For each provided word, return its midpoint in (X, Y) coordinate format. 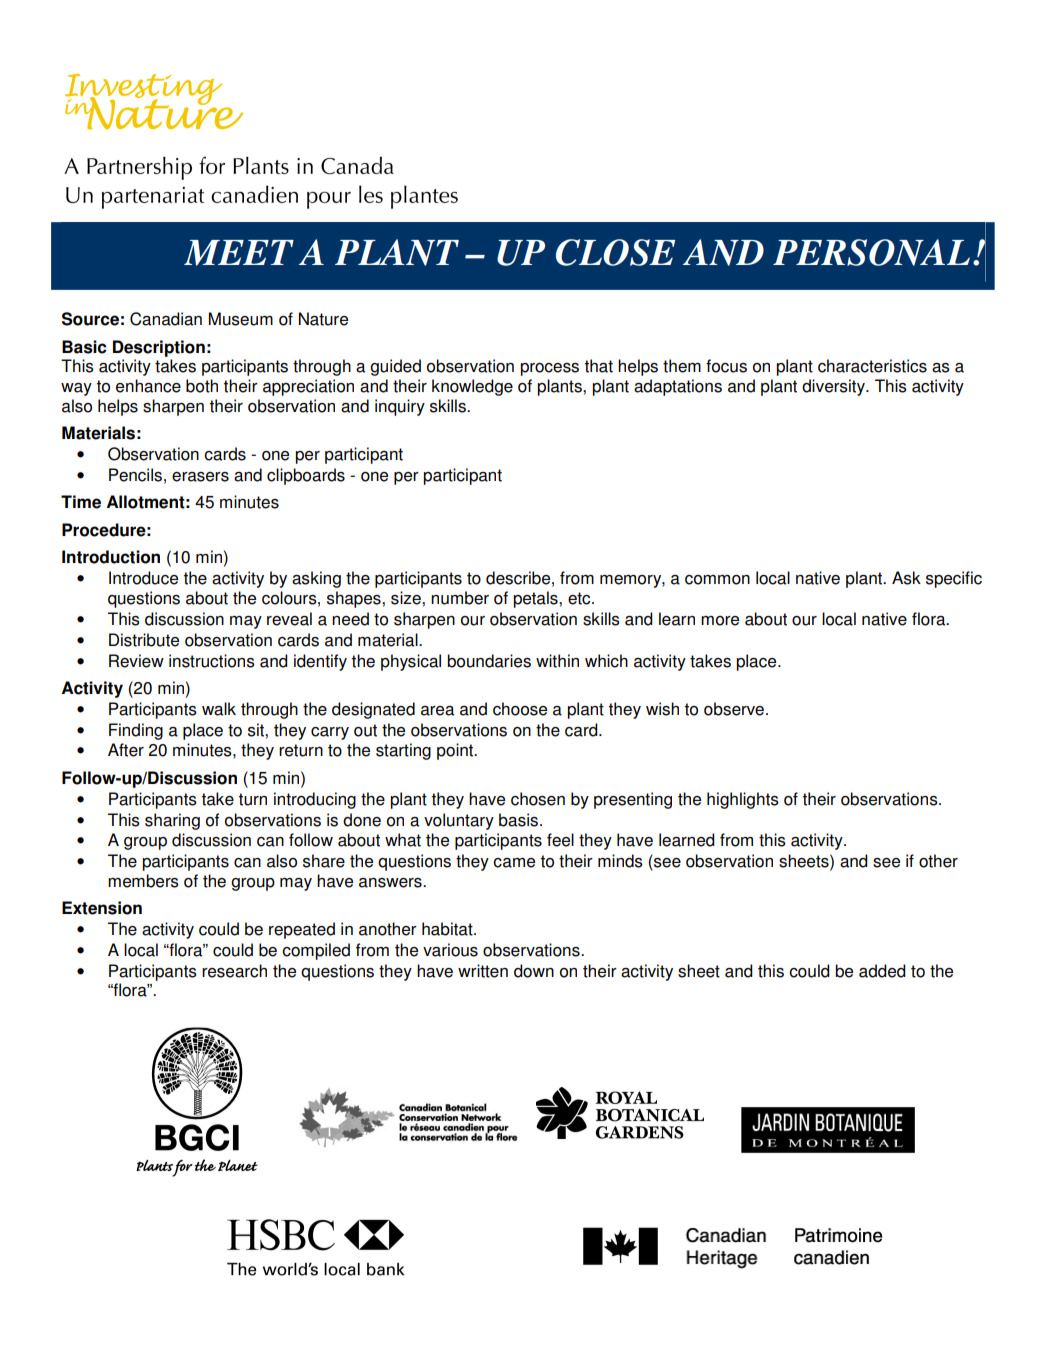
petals (536, 599)
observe (734, 709)
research (234, 971)
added (882, 971)
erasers (200, 477)
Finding (136, 731)
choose (520, 709)
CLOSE (615, 252)
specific (954, 579)
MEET (239, 253)
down (534, 971)
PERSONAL (871, 252)
